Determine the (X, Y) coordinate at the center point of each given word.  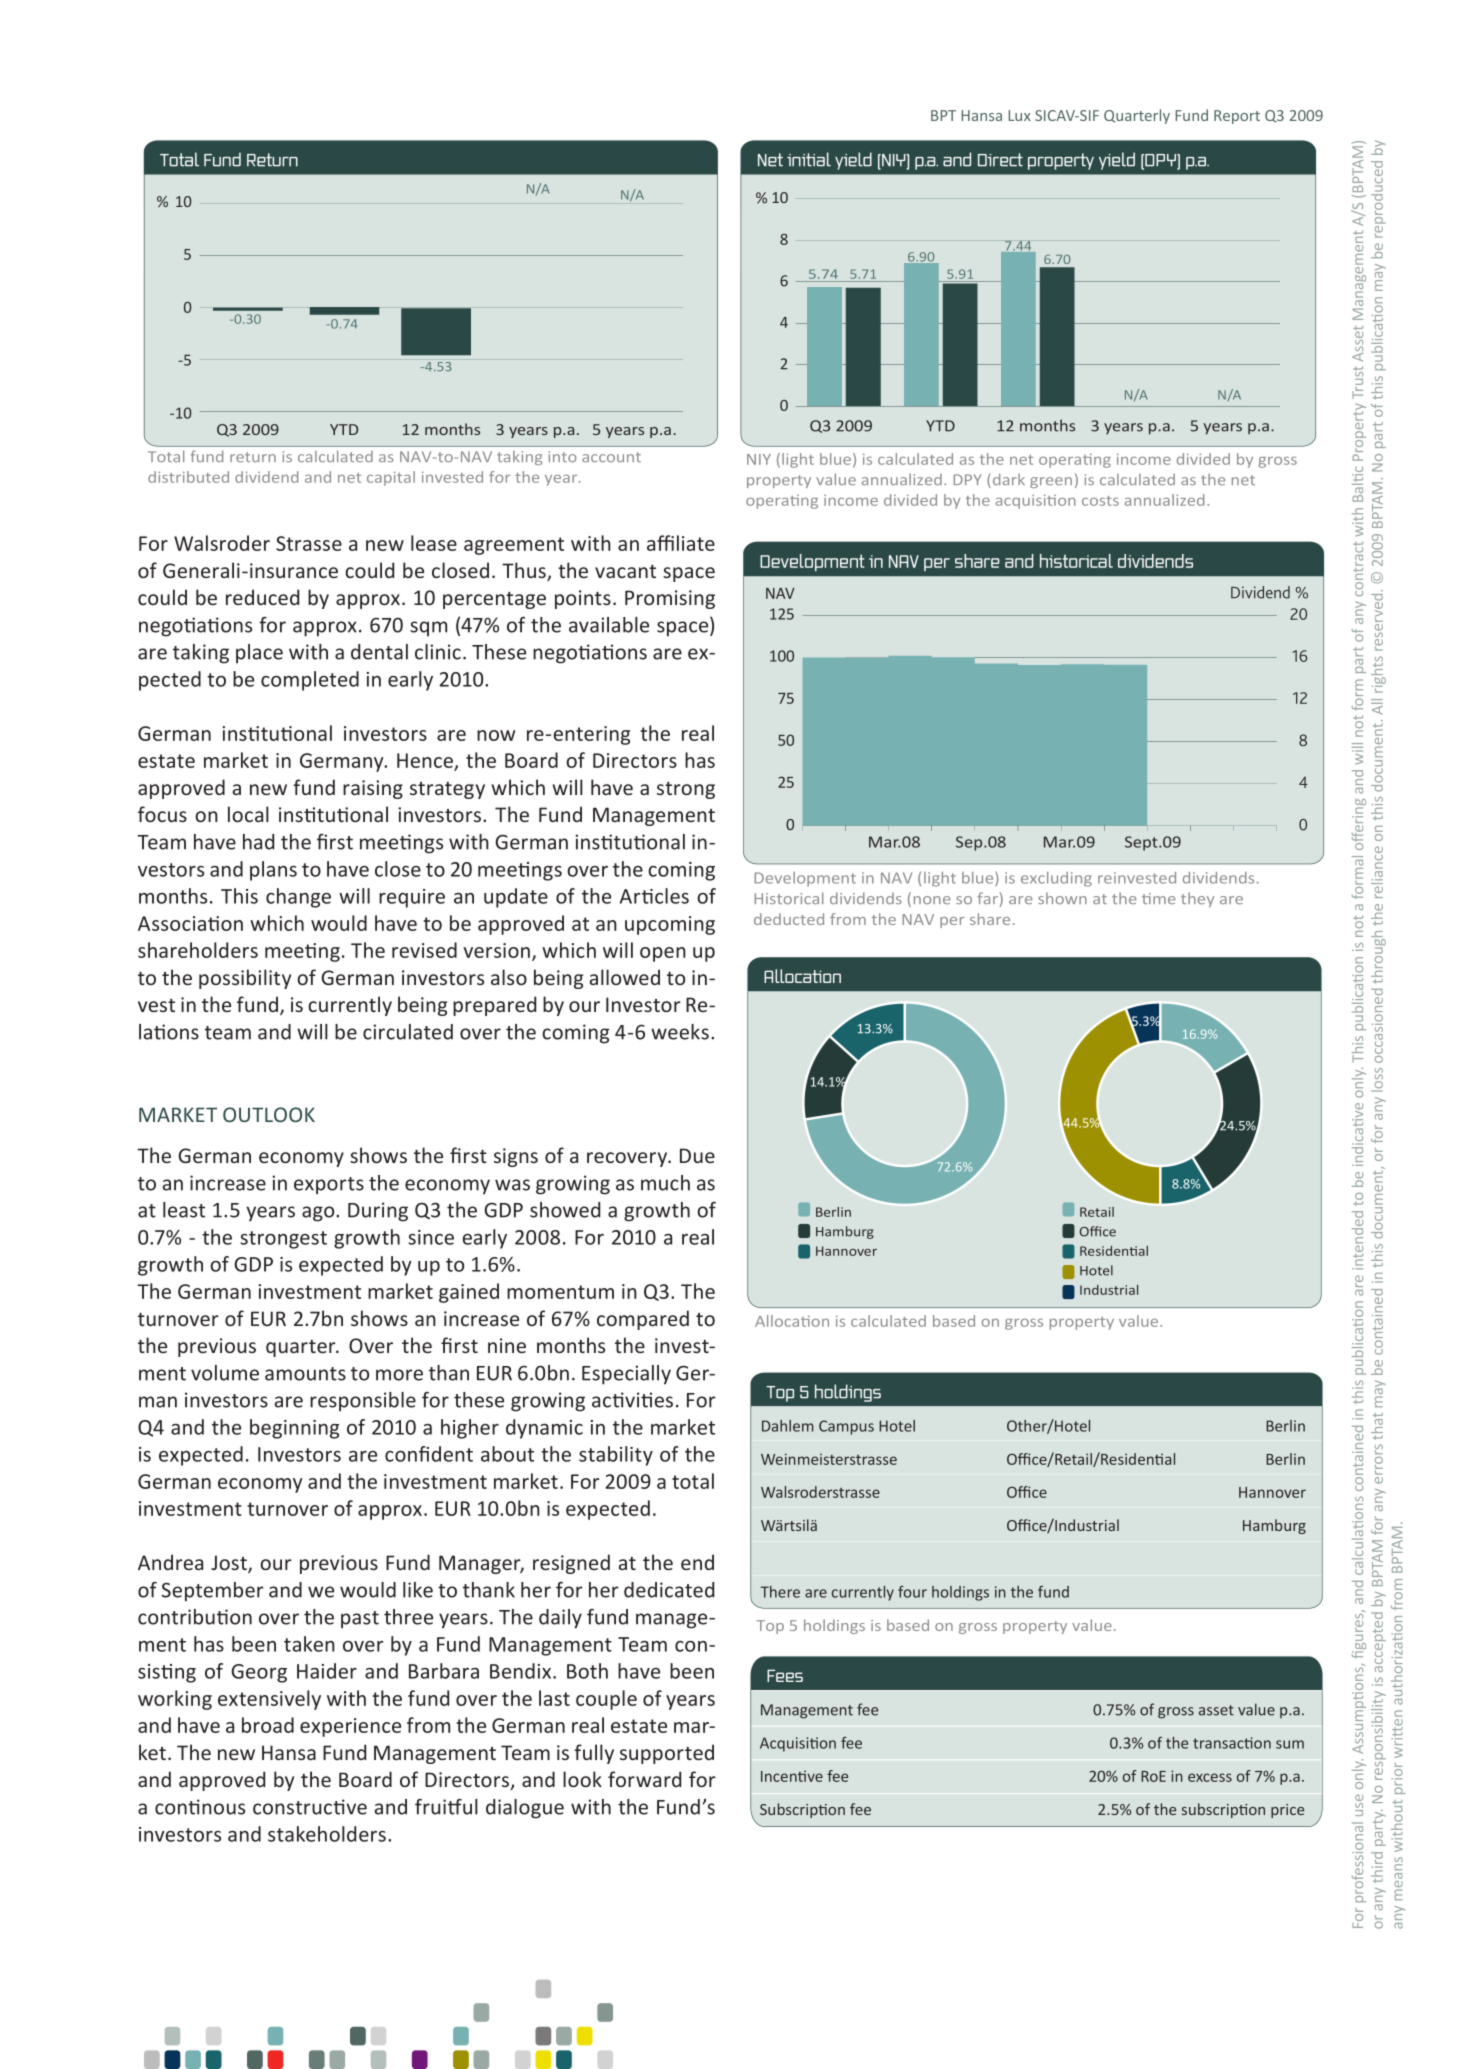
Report (1237, 117)
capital (391, 478)
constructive (310, 1807)
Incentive (792, 1776)
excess (1210, 1777)
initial (809, 159)
